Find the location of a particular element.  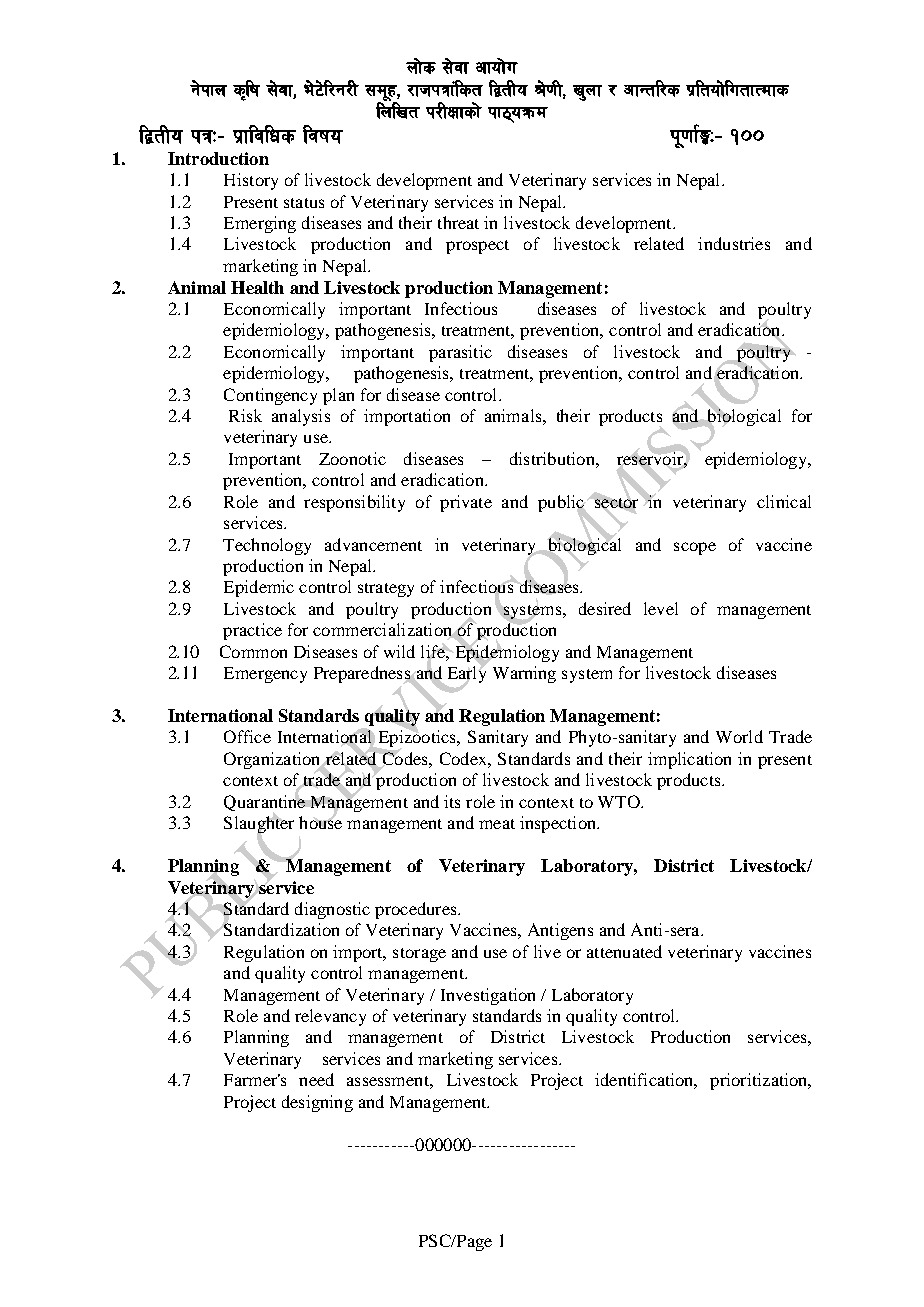

implication is located at coordinates (689, 760).
